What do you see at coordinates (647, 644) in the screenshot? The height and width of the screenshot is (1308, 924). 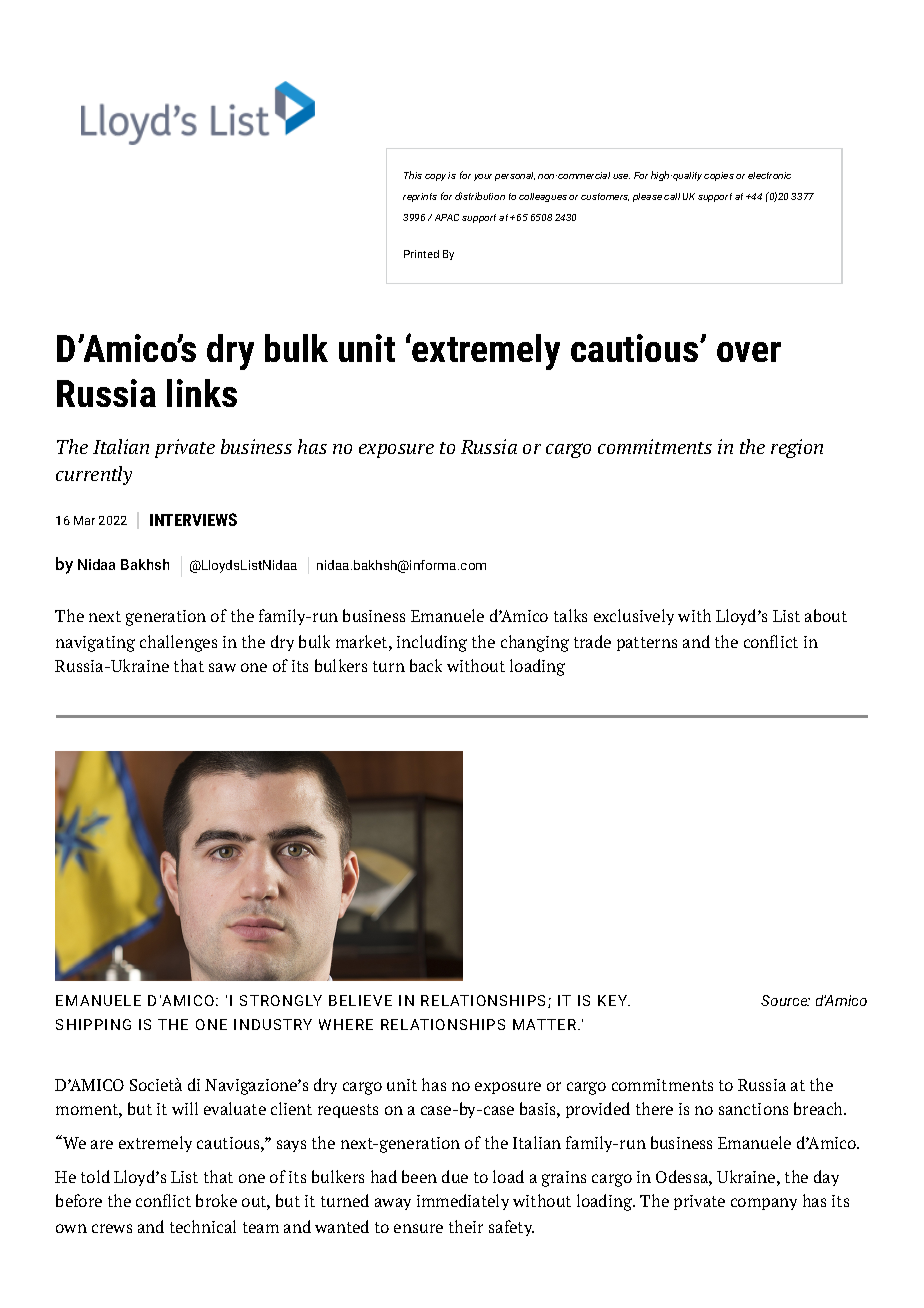 I see `patterns` at bounding box center [647, 644].
